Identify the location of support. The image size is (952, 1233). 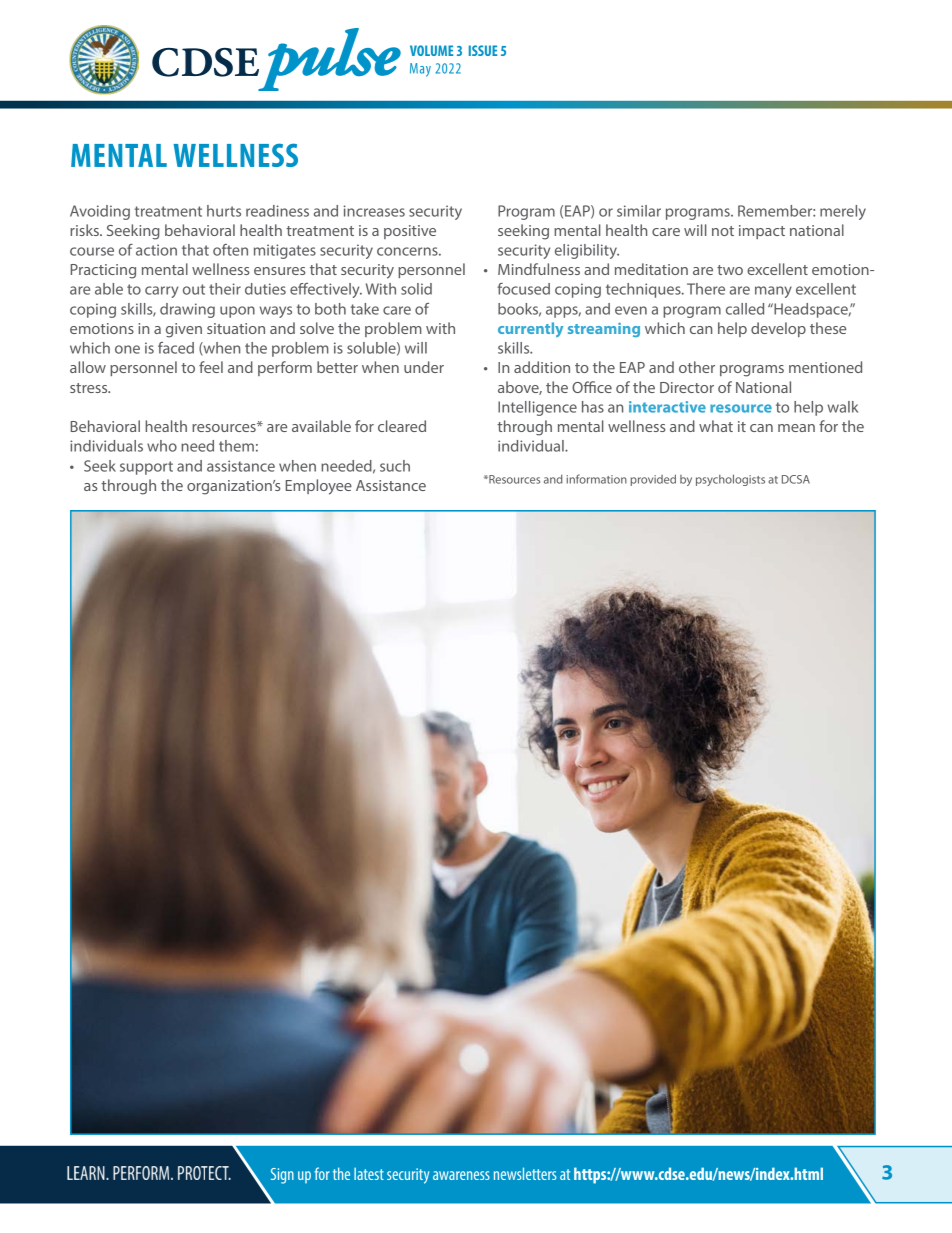
(146, 468).
